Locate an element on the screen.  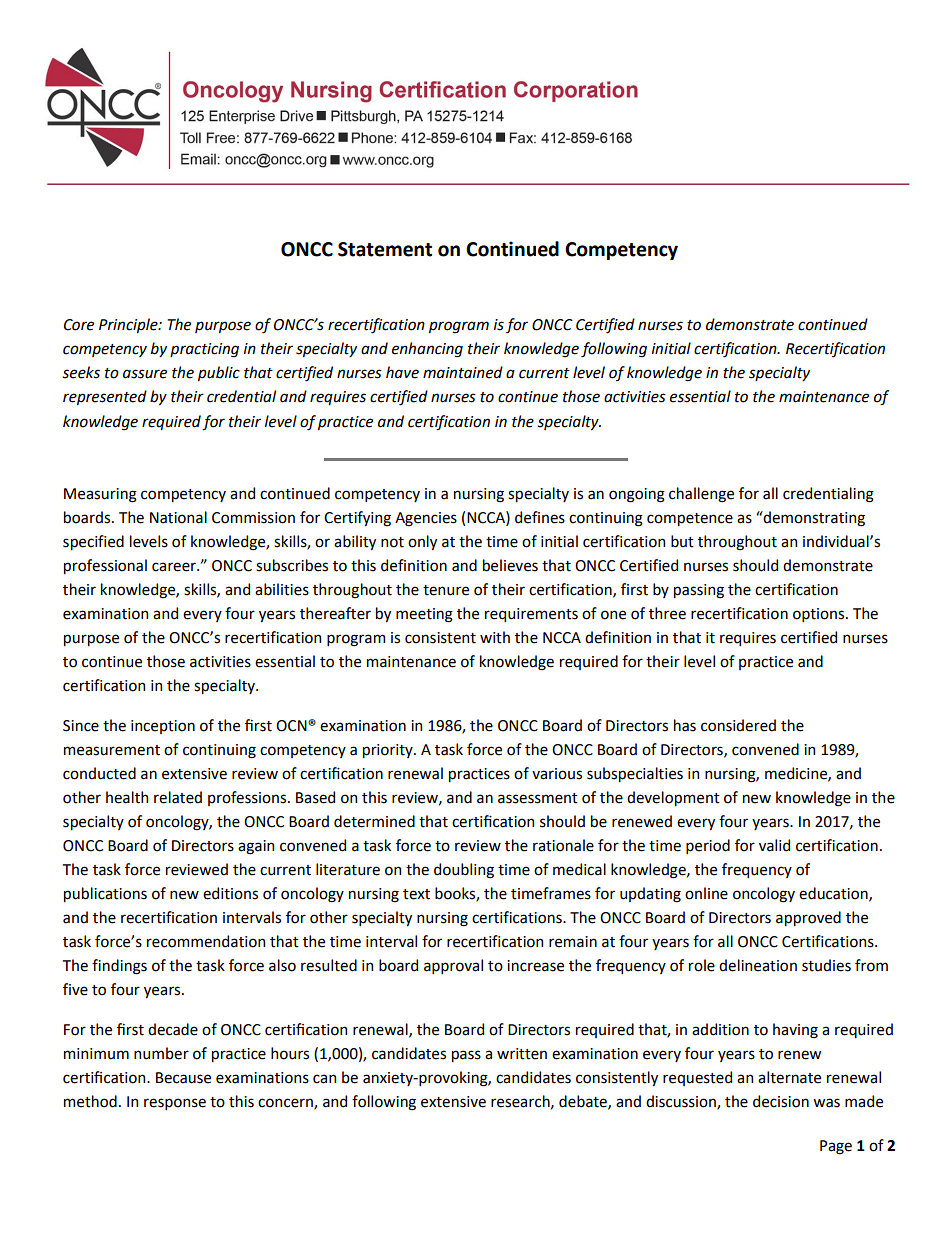
inception is located at coordinates (163, 727).
